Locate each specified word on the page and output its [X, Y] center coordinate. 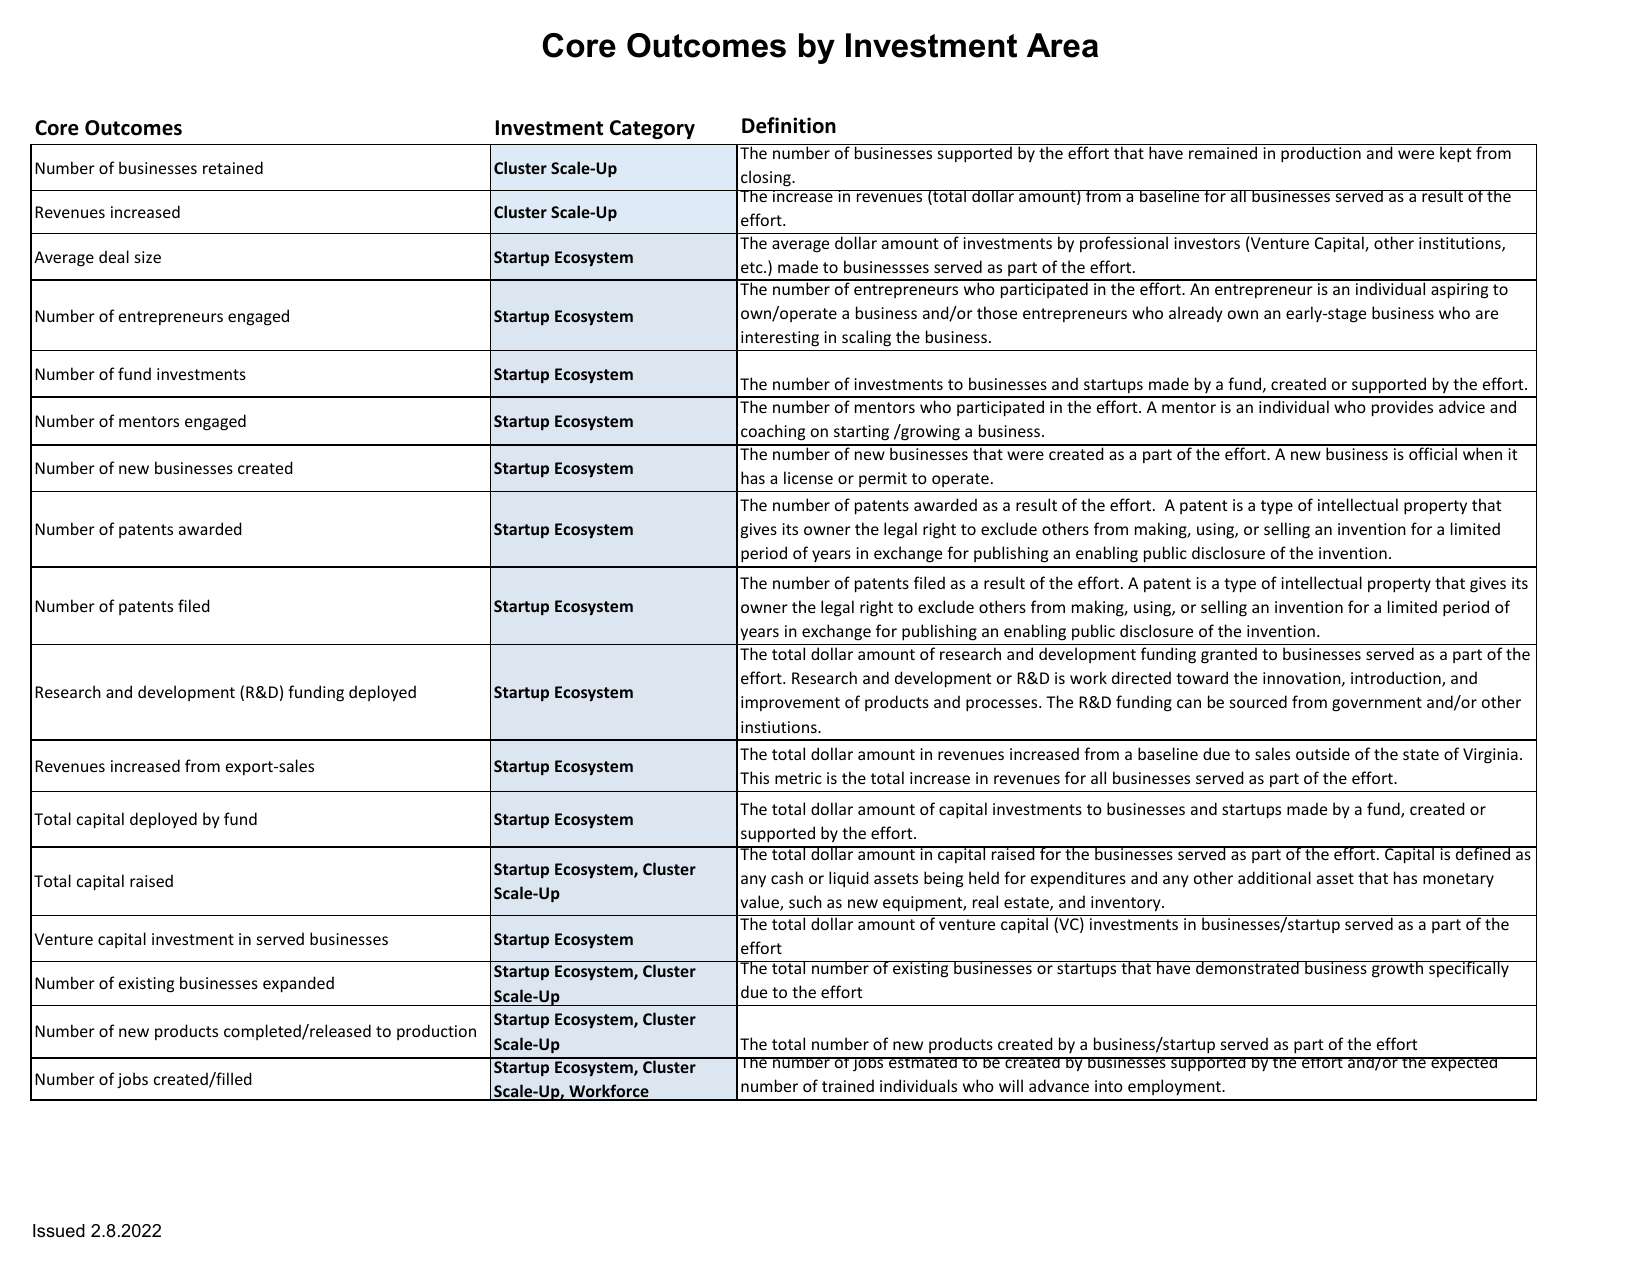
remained [1223, 152]
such [805, 901]
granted [1229, 655]
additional [1274, 877]
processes [1003, 705]
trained [848, 1085]
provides [1402, 408]
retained [233, 167]
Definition [789, 125]
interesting [780, 339]
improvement [790, 703]
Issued [59, 1231]
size [148, 257]
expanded [298, 984]
